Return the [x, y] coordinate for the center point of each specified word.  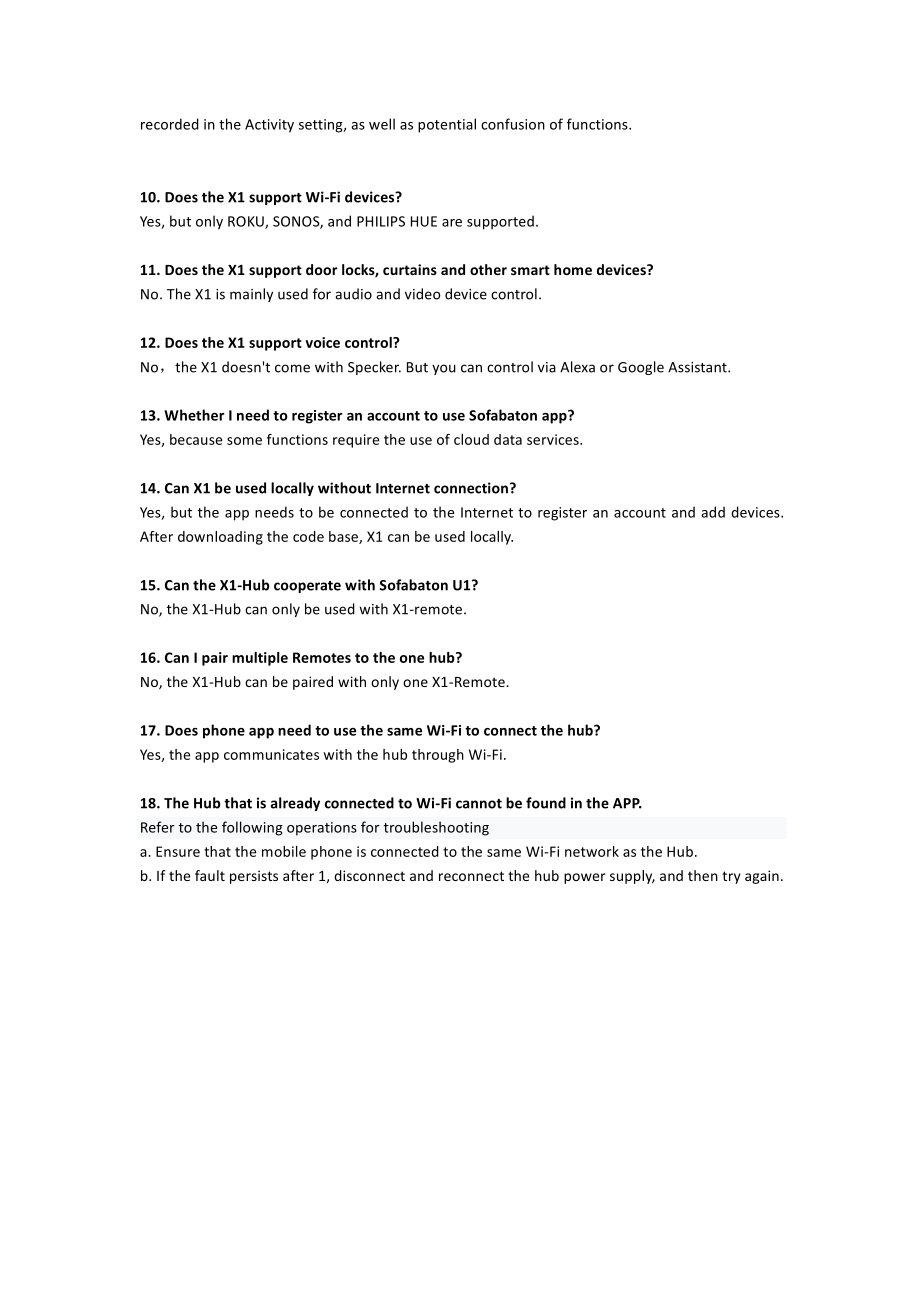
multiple [260, 659]
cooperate [307, 587]
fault [210, 875]
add [713, 512]
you [444, 369]
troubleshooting [436, 828]
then [703, 875]
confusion [513, 124]
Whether [194, 415]
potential [447, 125]
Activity [269, 126]
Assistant [698, 367]
